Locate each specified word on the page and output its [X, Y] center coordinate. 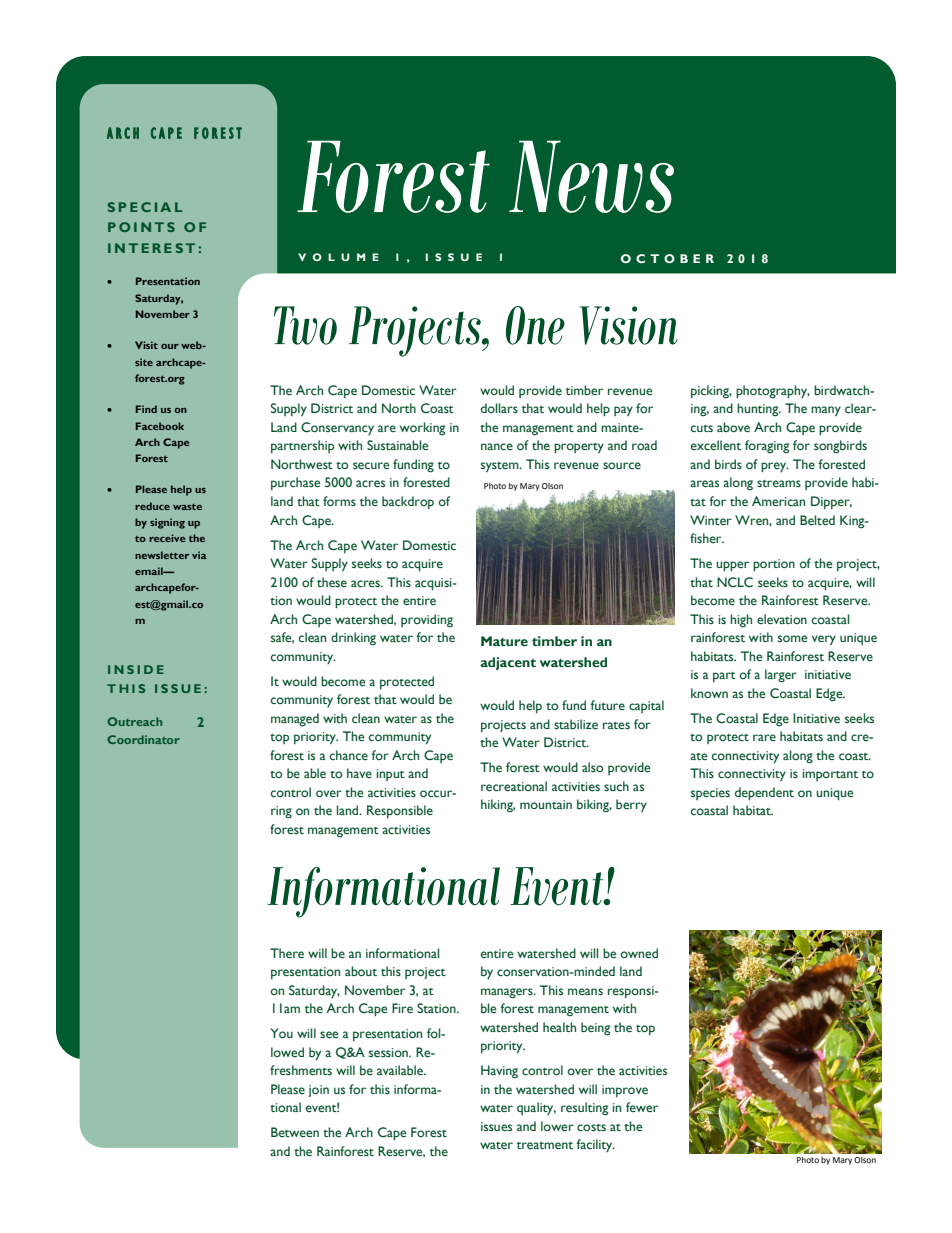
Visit [146, 345]
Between [295, 1132]
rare [764, 737]
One [535, 325]
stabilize [576, 724]
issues [496, 1126]
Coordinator [143, 739]
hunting [759, 410]
